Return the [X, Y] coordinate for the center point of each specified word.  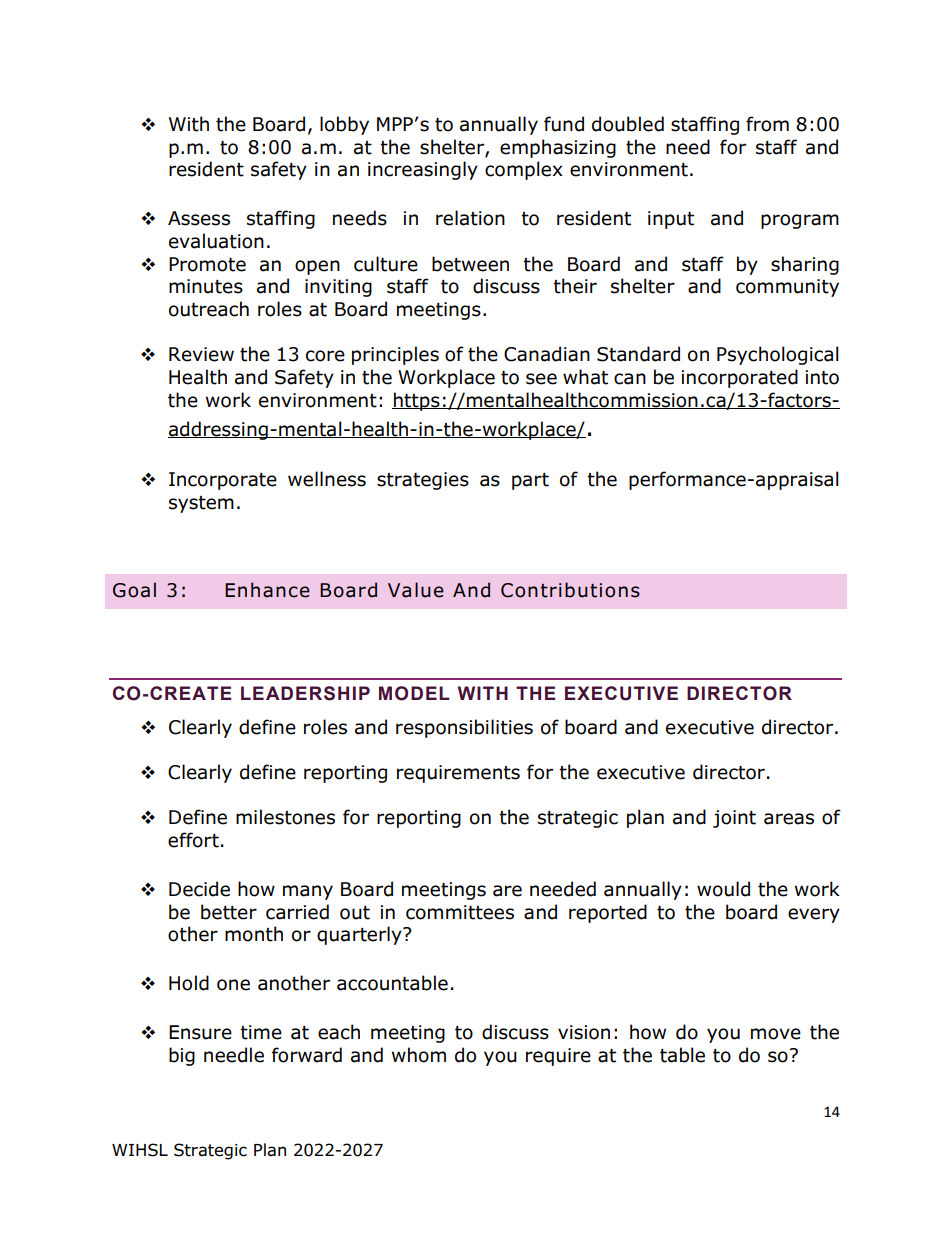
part [530, 481]
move [776, 1034]
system [201, 504]
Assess [199, 218]
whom [419, 1055]
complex [524, 170]
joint [734, 819]
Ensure [200, 1032]
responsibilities [464, 728]
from [767, 124]
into [822, 377]
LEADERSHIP [305, 693]
